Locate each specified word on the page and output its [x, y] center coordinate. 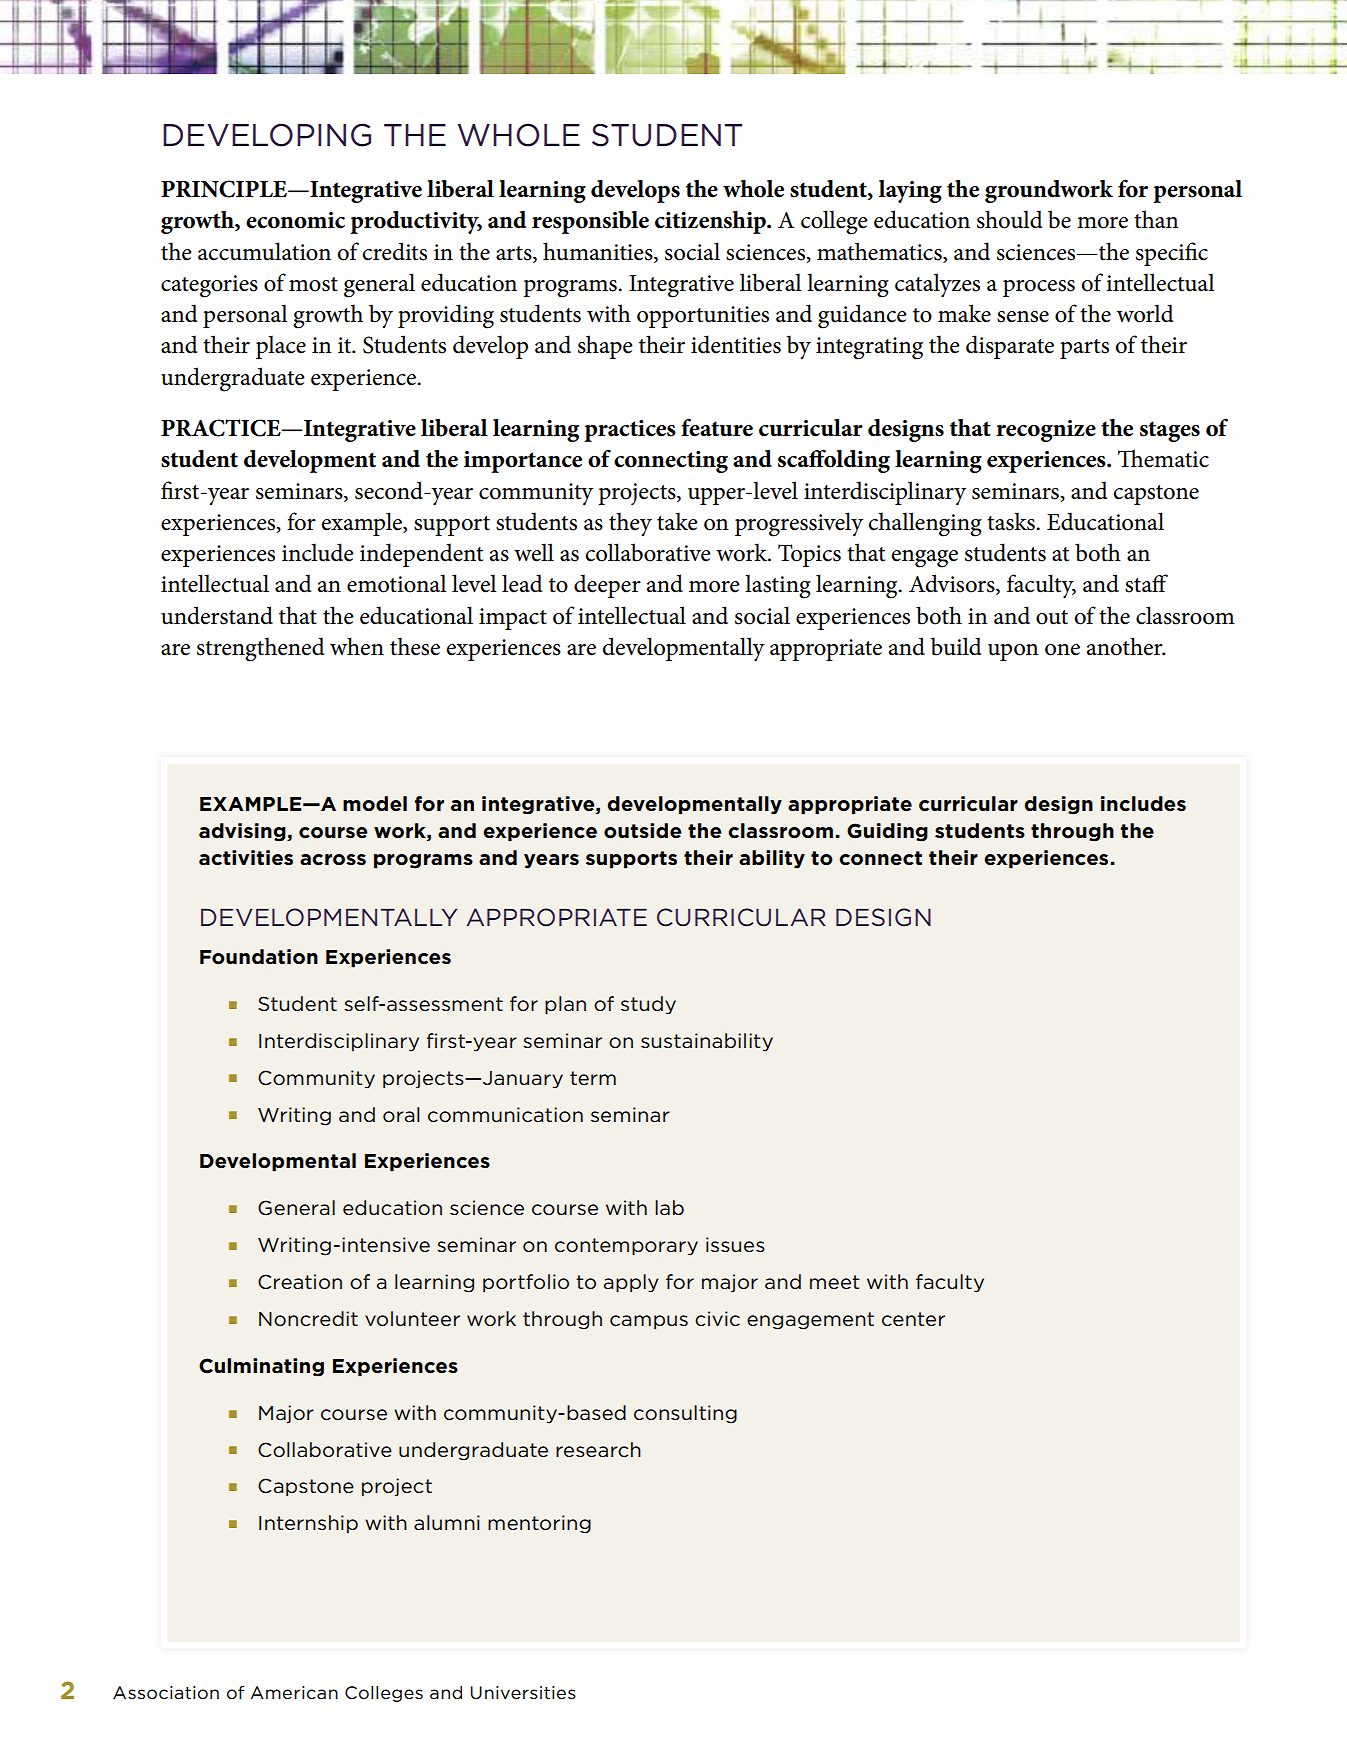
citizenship [711, 222]
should [1009, 219]
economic [295, 220]
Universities [523, 1693]
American [294, 1693]
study [648, 1005]
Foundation [259, 957]
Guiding [887, 832]
